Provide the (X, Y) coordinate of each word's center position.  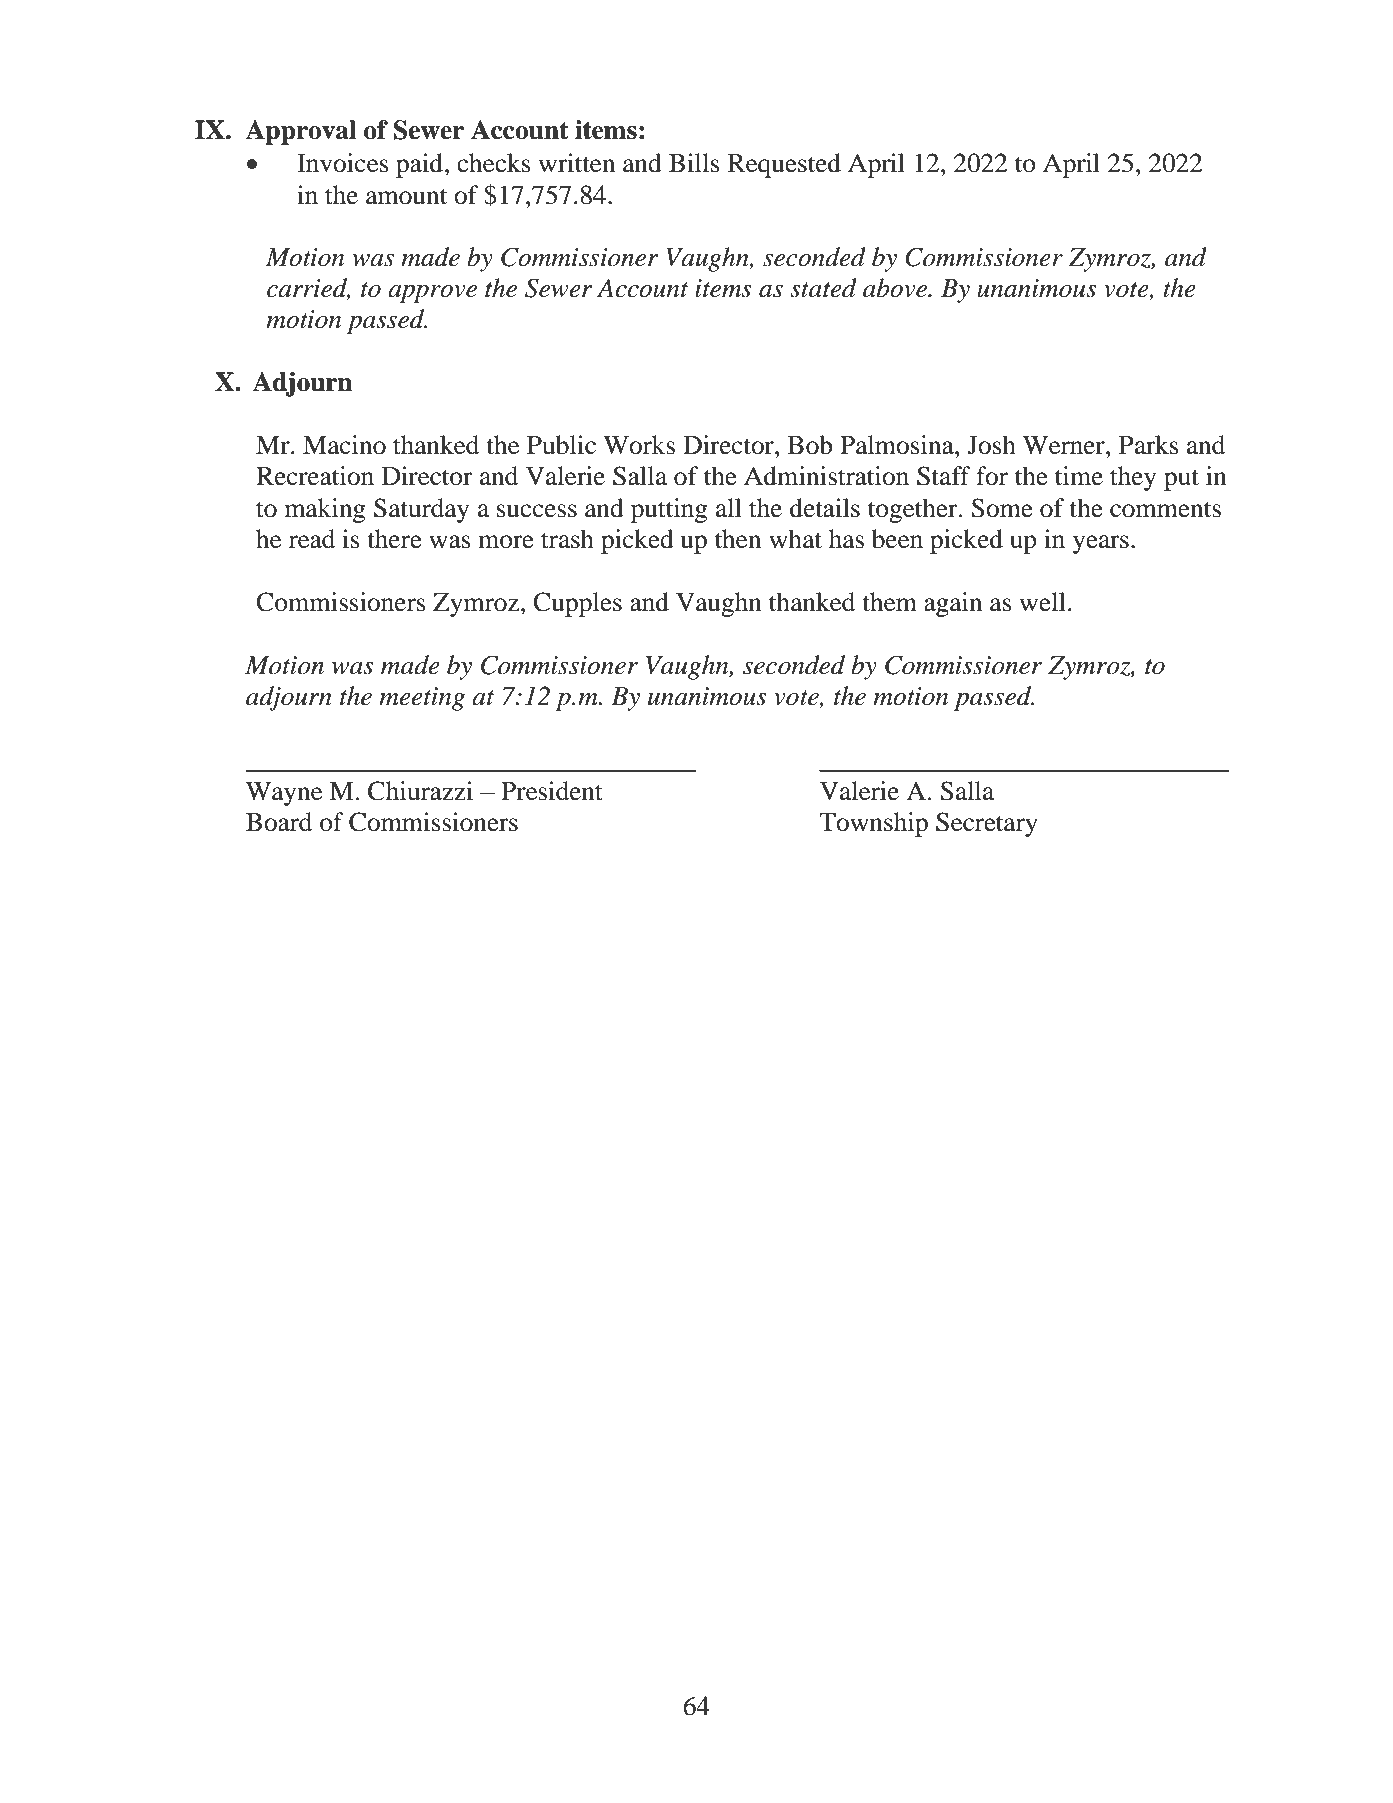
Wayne (284, 794)
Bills (694, 163)
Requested (784, 165)
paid (419, 165)
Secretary (987, 824)
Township (873, 824)
